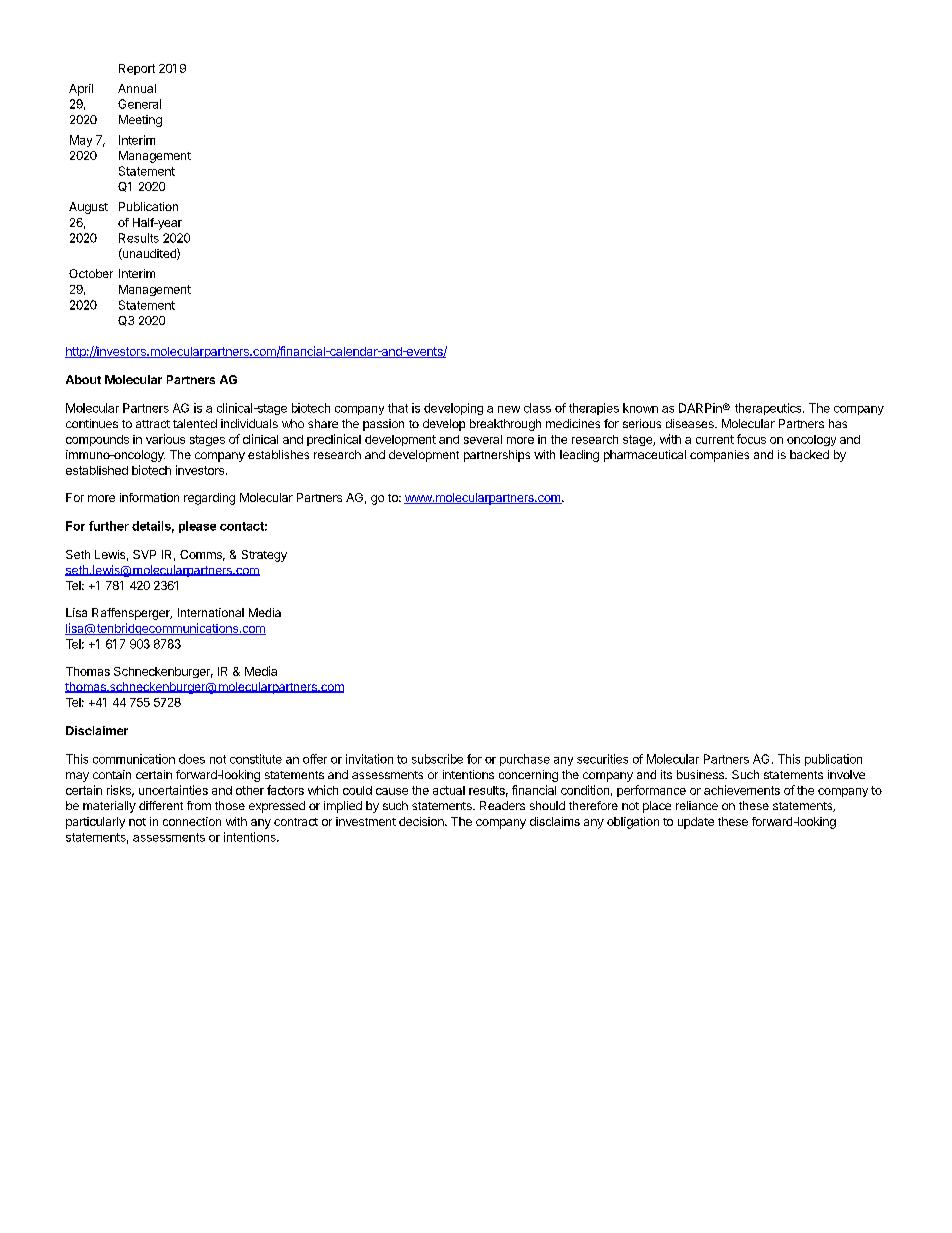 The width and height of the page is (952, 1233). What do you see at coordinates (165, 439) in the page?
I see `various` at bounding box center [165, 439].
